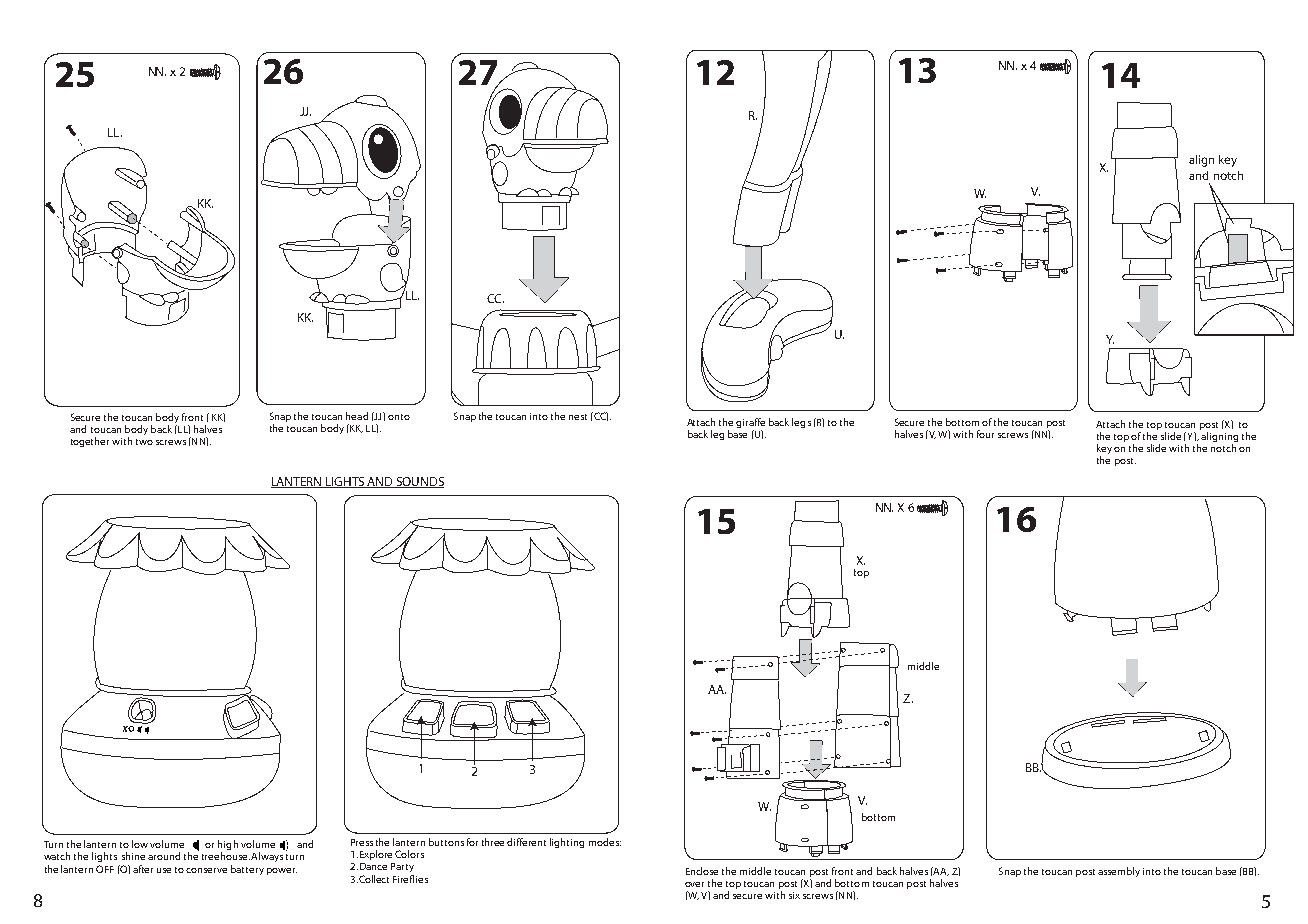  I want to click on over, so click(694, 884).
